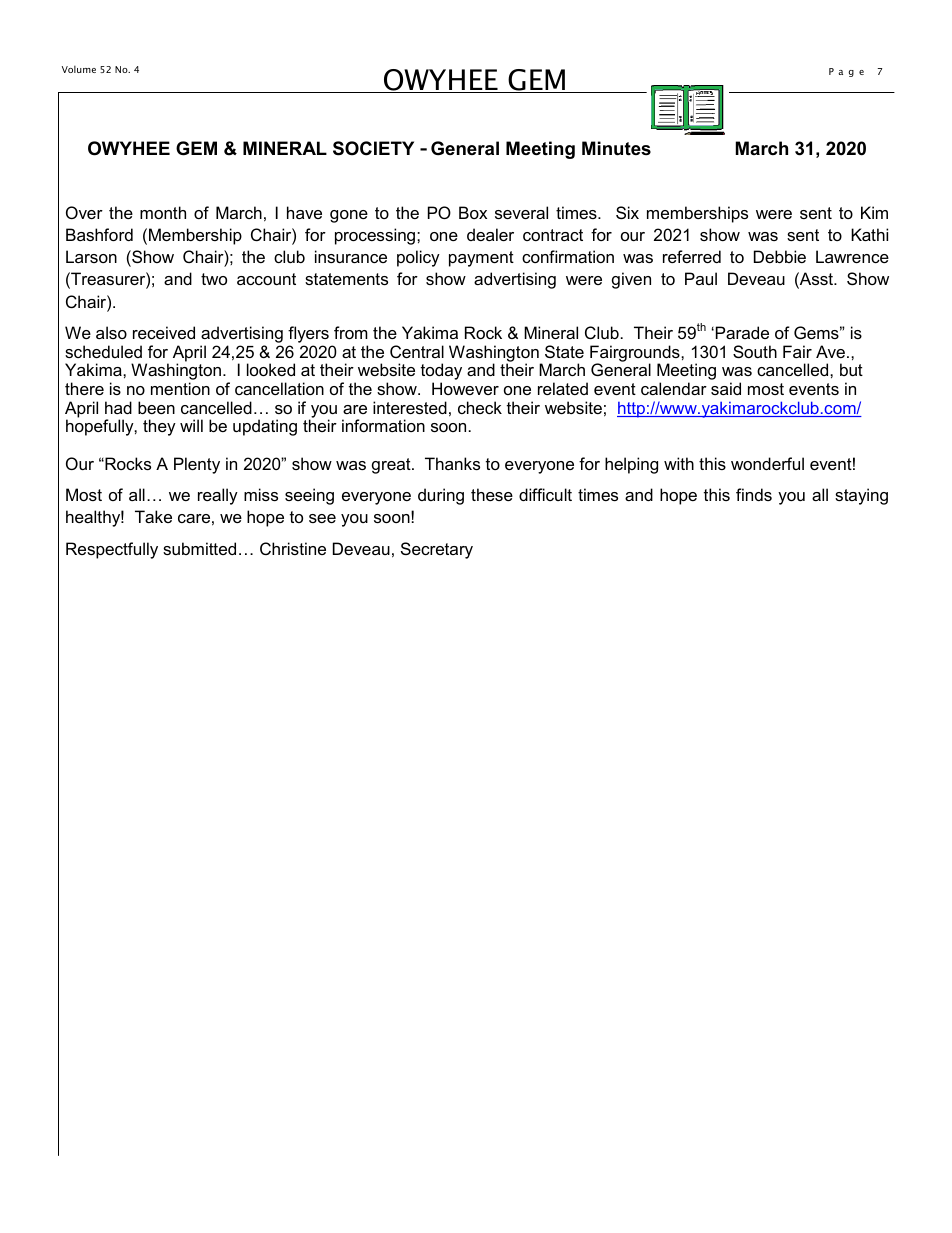  What do you see at coordinates (473, 212) in the page?
I see `Box` at bounding box center [473, 212].
